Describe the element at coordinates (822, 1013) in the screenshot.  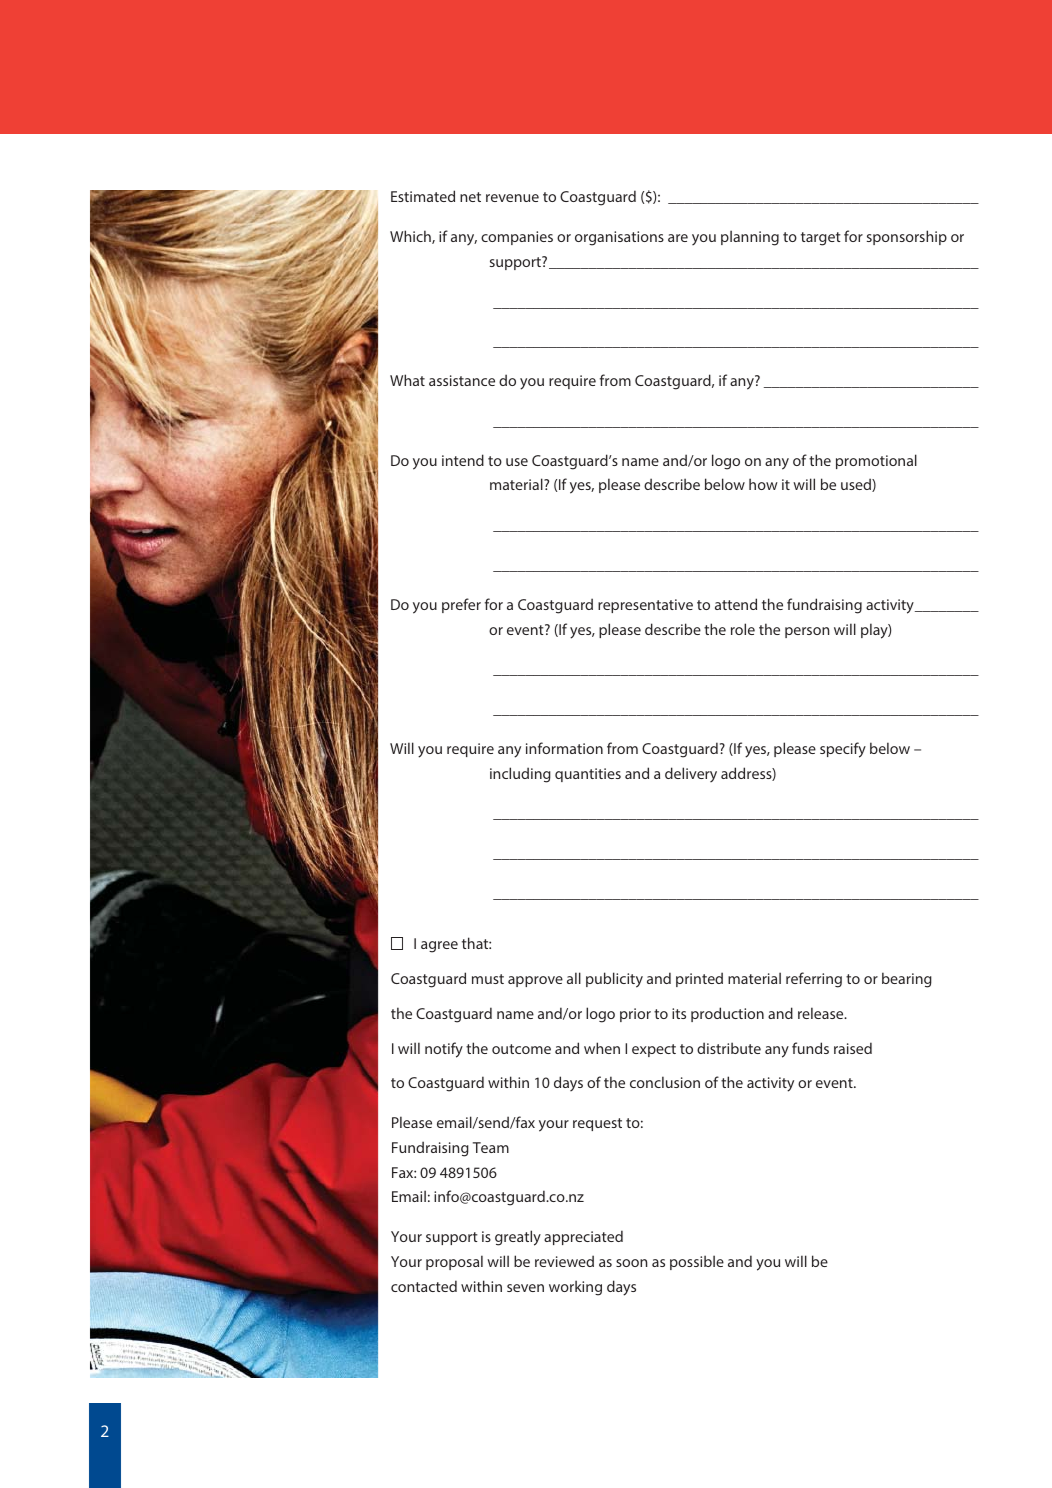
I see `release` at that location.
